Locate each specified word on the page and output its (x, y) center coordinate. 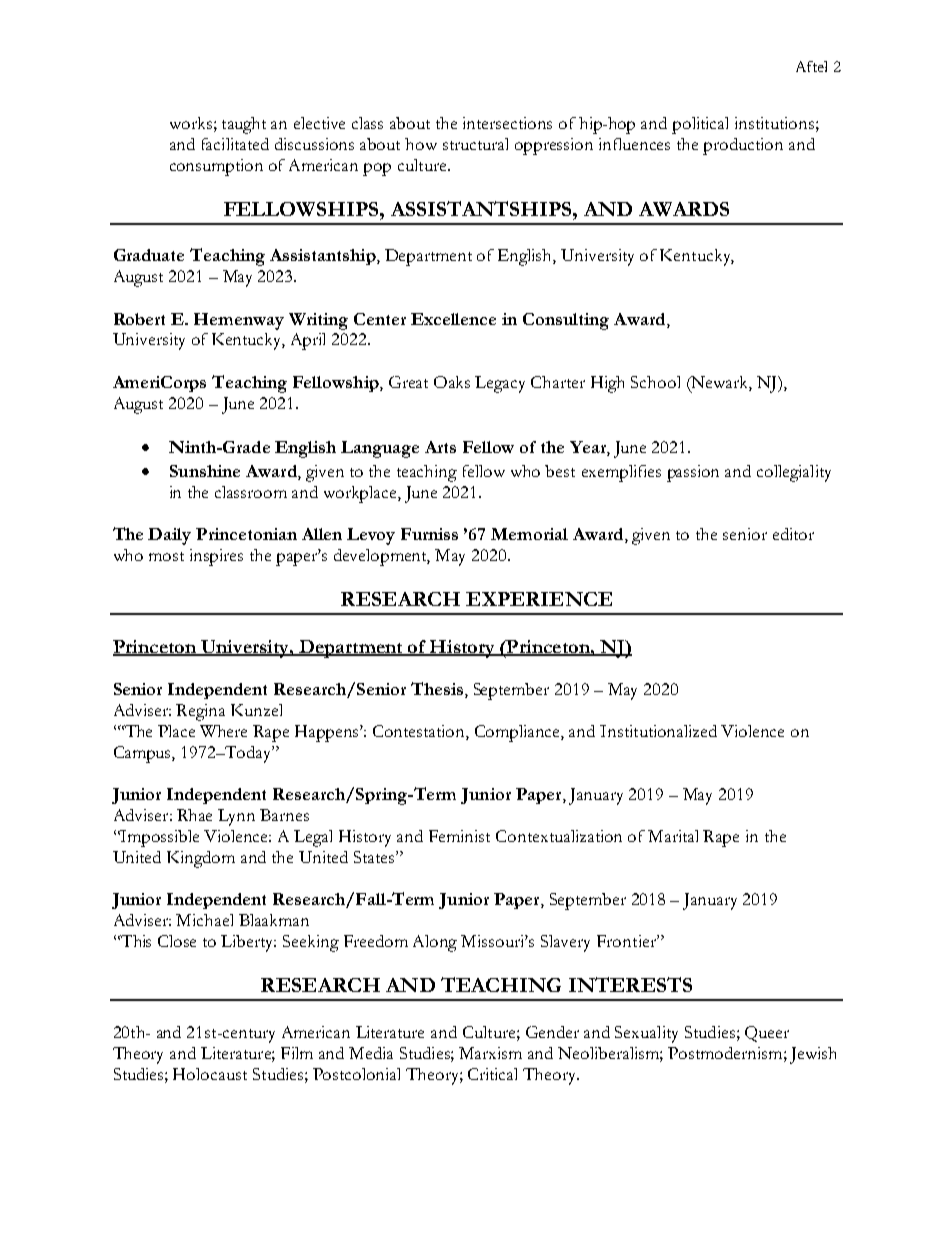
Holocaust (210, 1074)
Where (223, 731)
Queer (767, 1034)
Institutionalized (658, 731)
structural (475, 144)
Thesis (437, 688)
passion (693, 473)
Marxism (490, 1053)
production (743, 146)
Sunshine (205, 471)
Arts (440, 447)
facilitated (235, 144)
